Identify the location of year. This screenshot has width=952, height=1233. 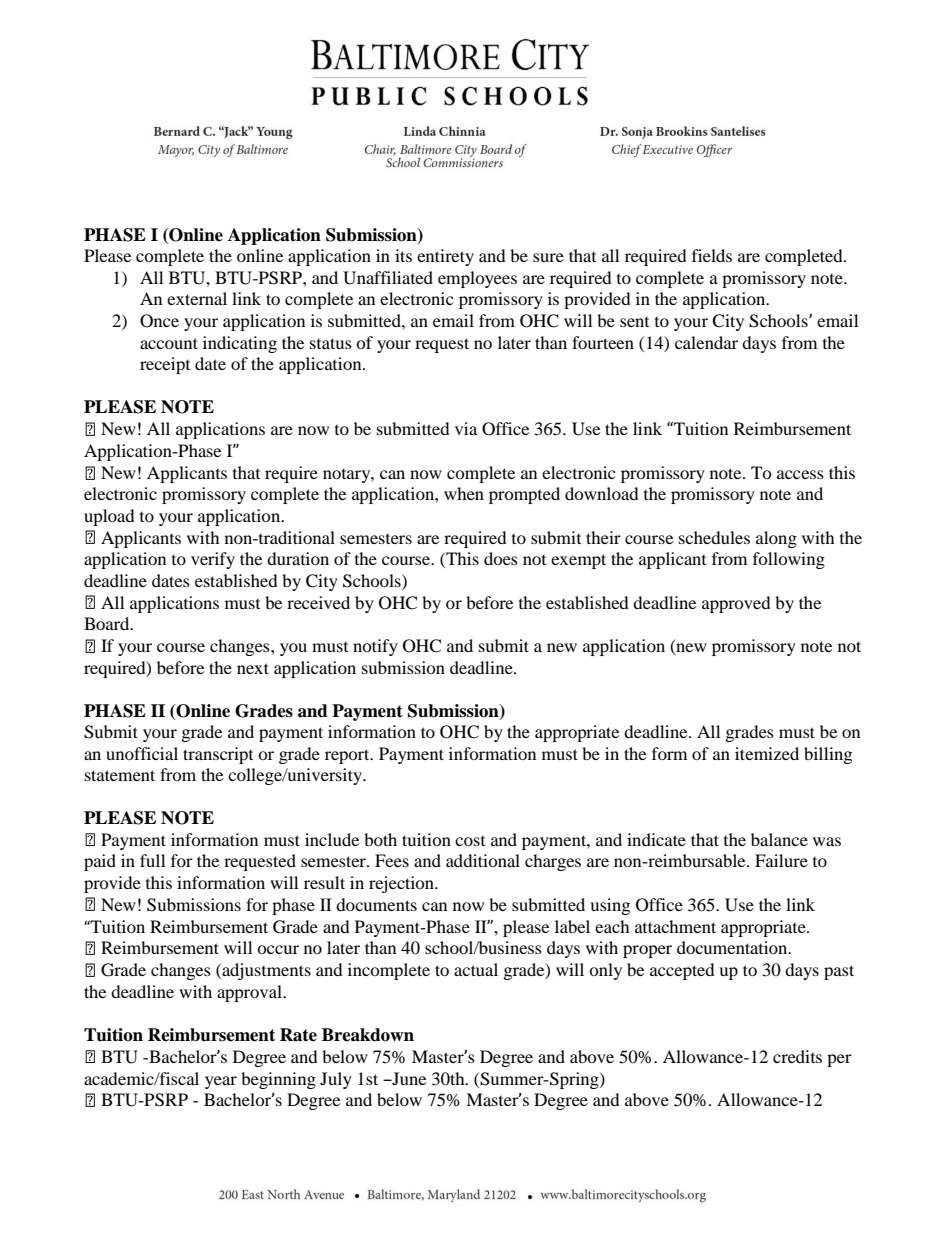
(221, 1082).
